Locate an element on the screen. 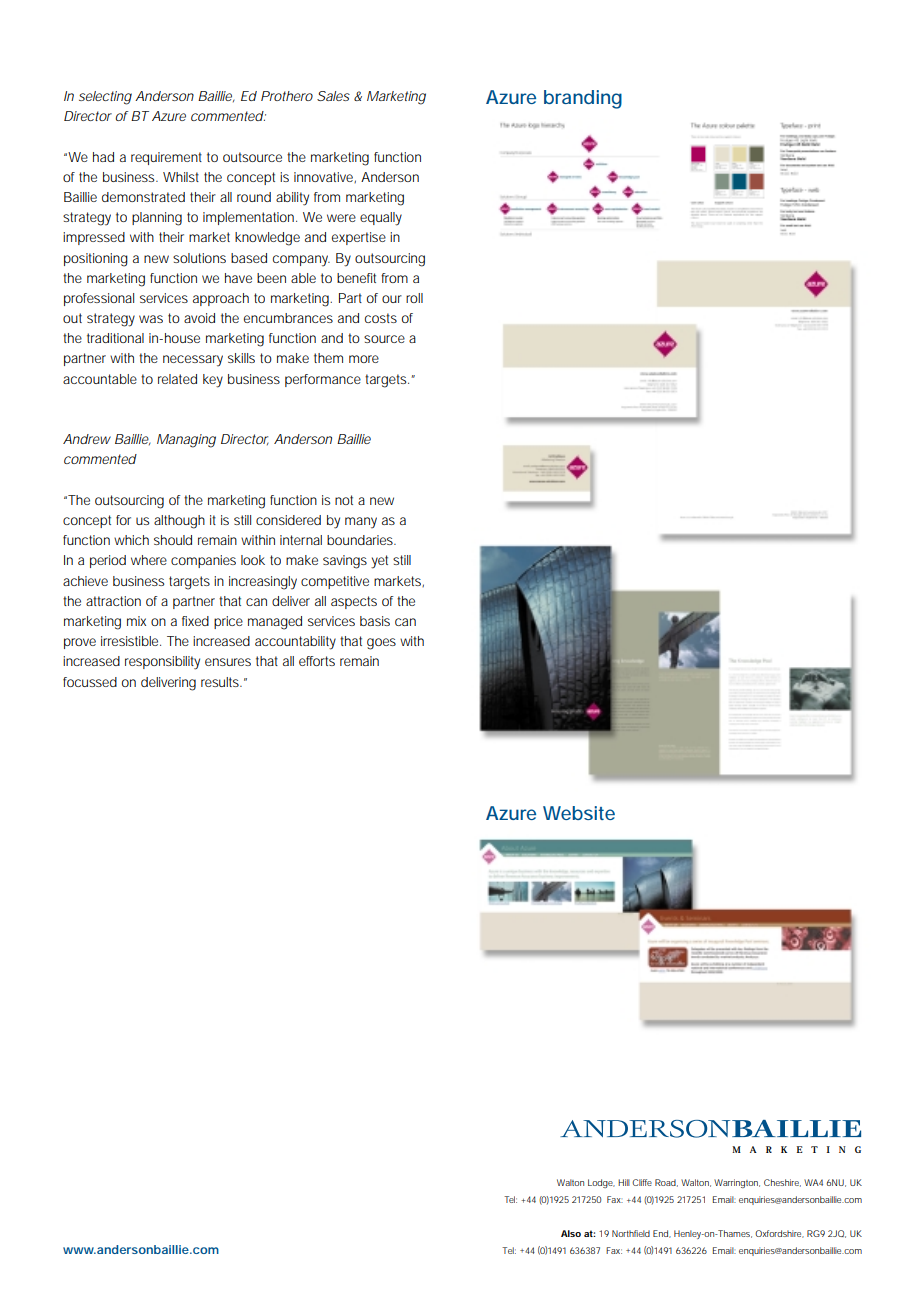 The width and height of the screenshot is (924, 1308). Sales is located at coordinates (333, 96).
